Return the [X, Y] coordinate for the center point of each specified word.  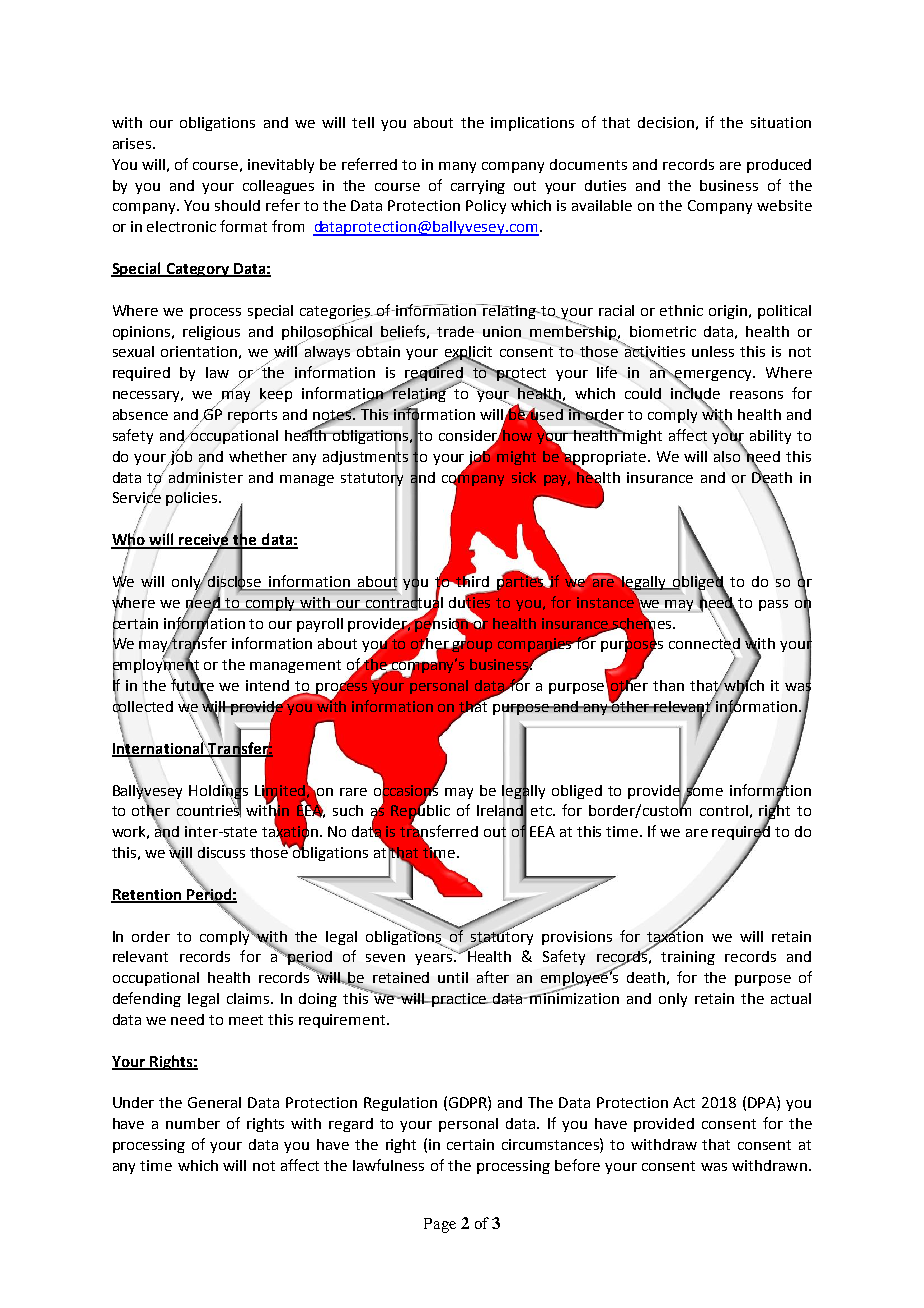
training [688, 958]
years [435, 959]
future [192, 685]
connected [704, 643]
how [516, 434]
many [457, 167]
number [193, 1123]
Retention [147, 895]
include [695, 393]
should [237, 205]
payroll [320, 625]
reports [252, 416]
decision [666, 122]
